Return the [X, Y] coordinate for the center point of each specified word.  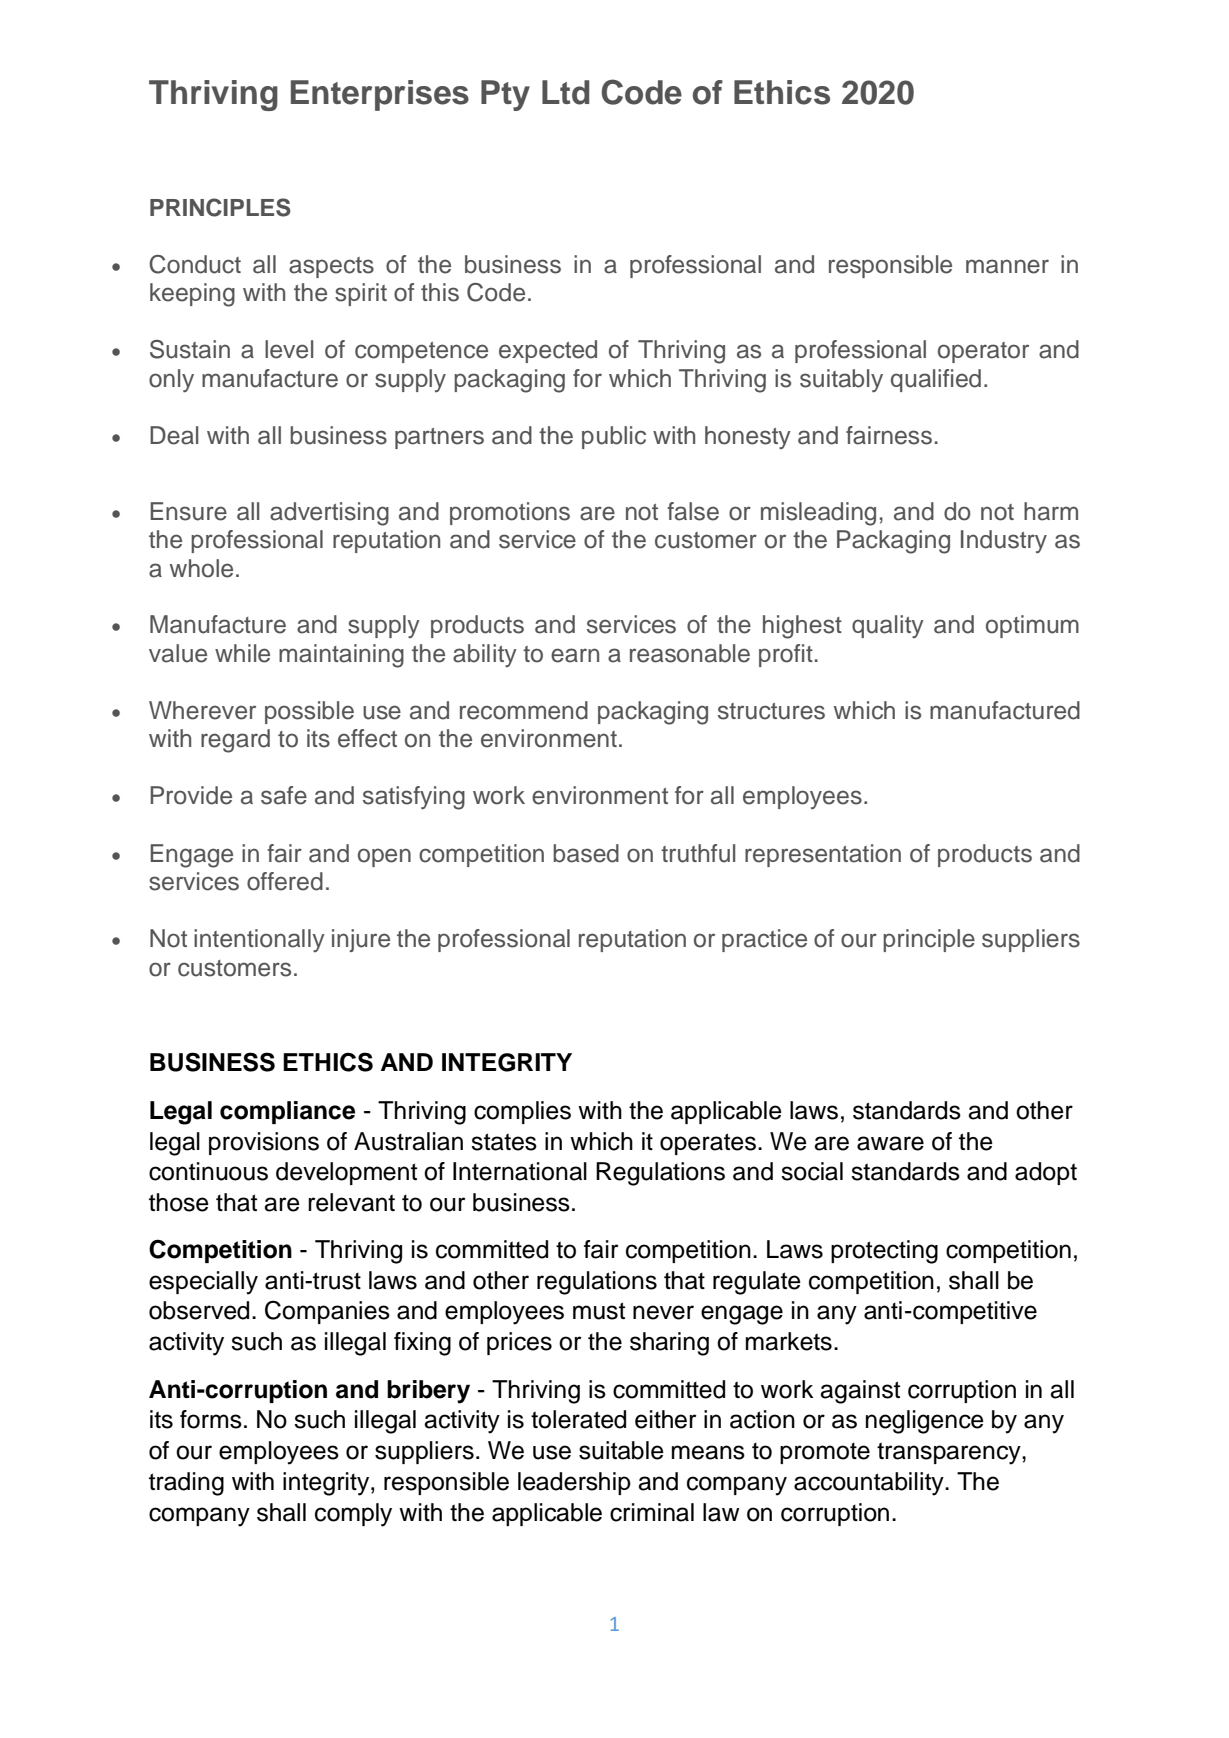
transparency [950, 1453]
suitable [621, 1450]
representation [823, 855]
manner [1007, 266]
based [586, 853]
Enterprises [380, 95]
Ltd [566, 92]
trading [186, 1484]
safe [284, 795]
